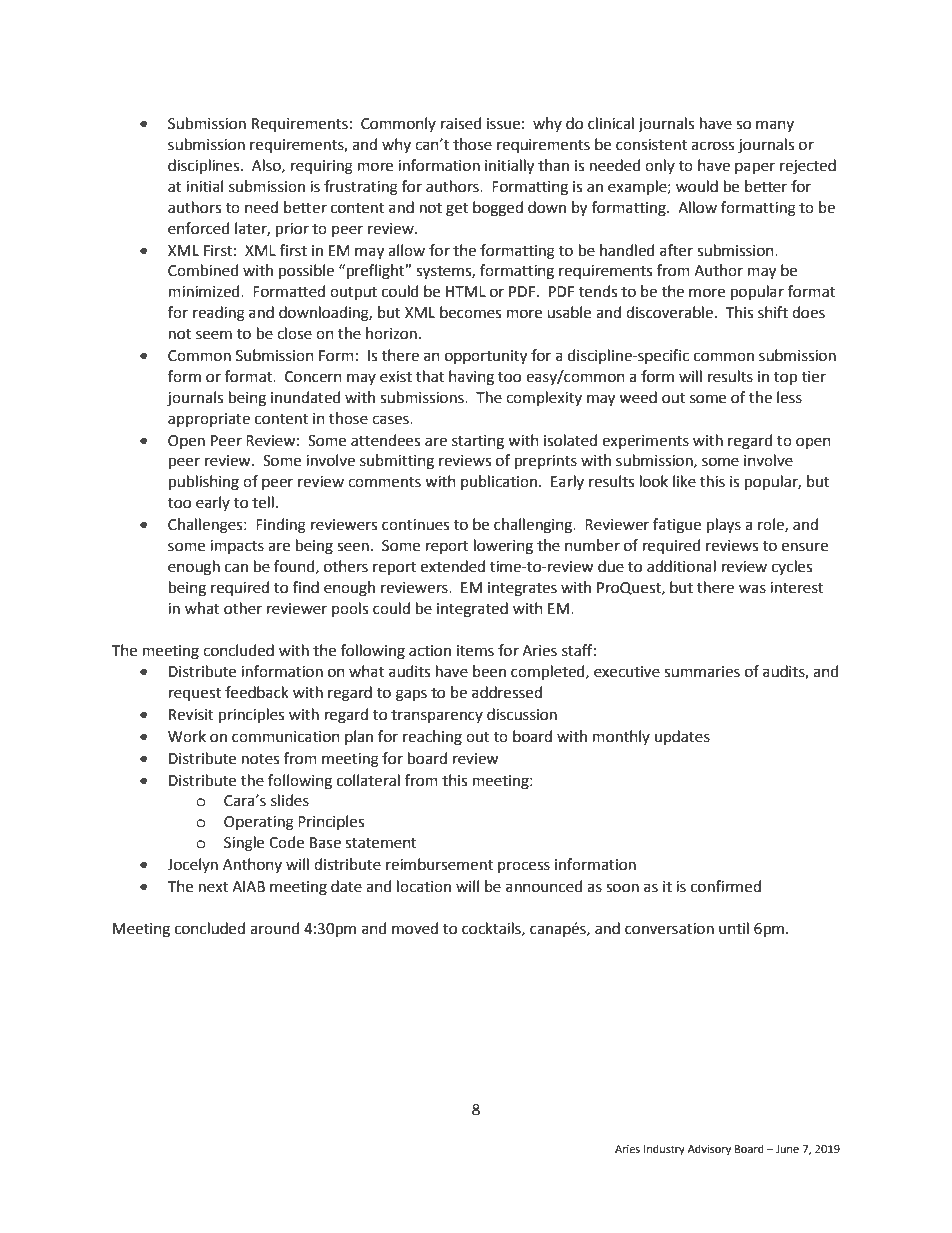  What do you see at coordinates (275, 928) in the image?
I see `around` at bounding box center [275, 928].
